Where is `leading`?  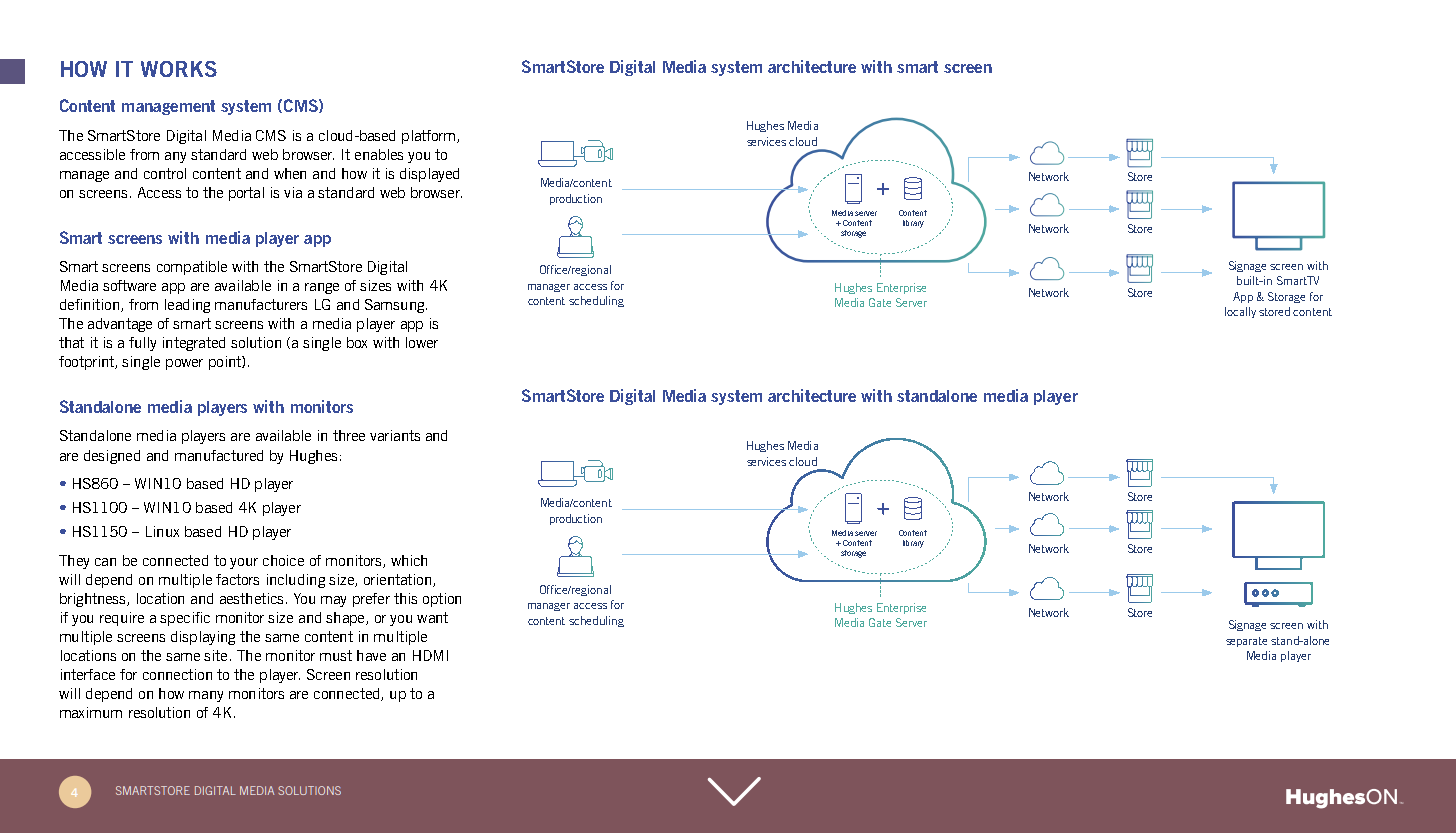 leading is located at coordinates (187, 306).
